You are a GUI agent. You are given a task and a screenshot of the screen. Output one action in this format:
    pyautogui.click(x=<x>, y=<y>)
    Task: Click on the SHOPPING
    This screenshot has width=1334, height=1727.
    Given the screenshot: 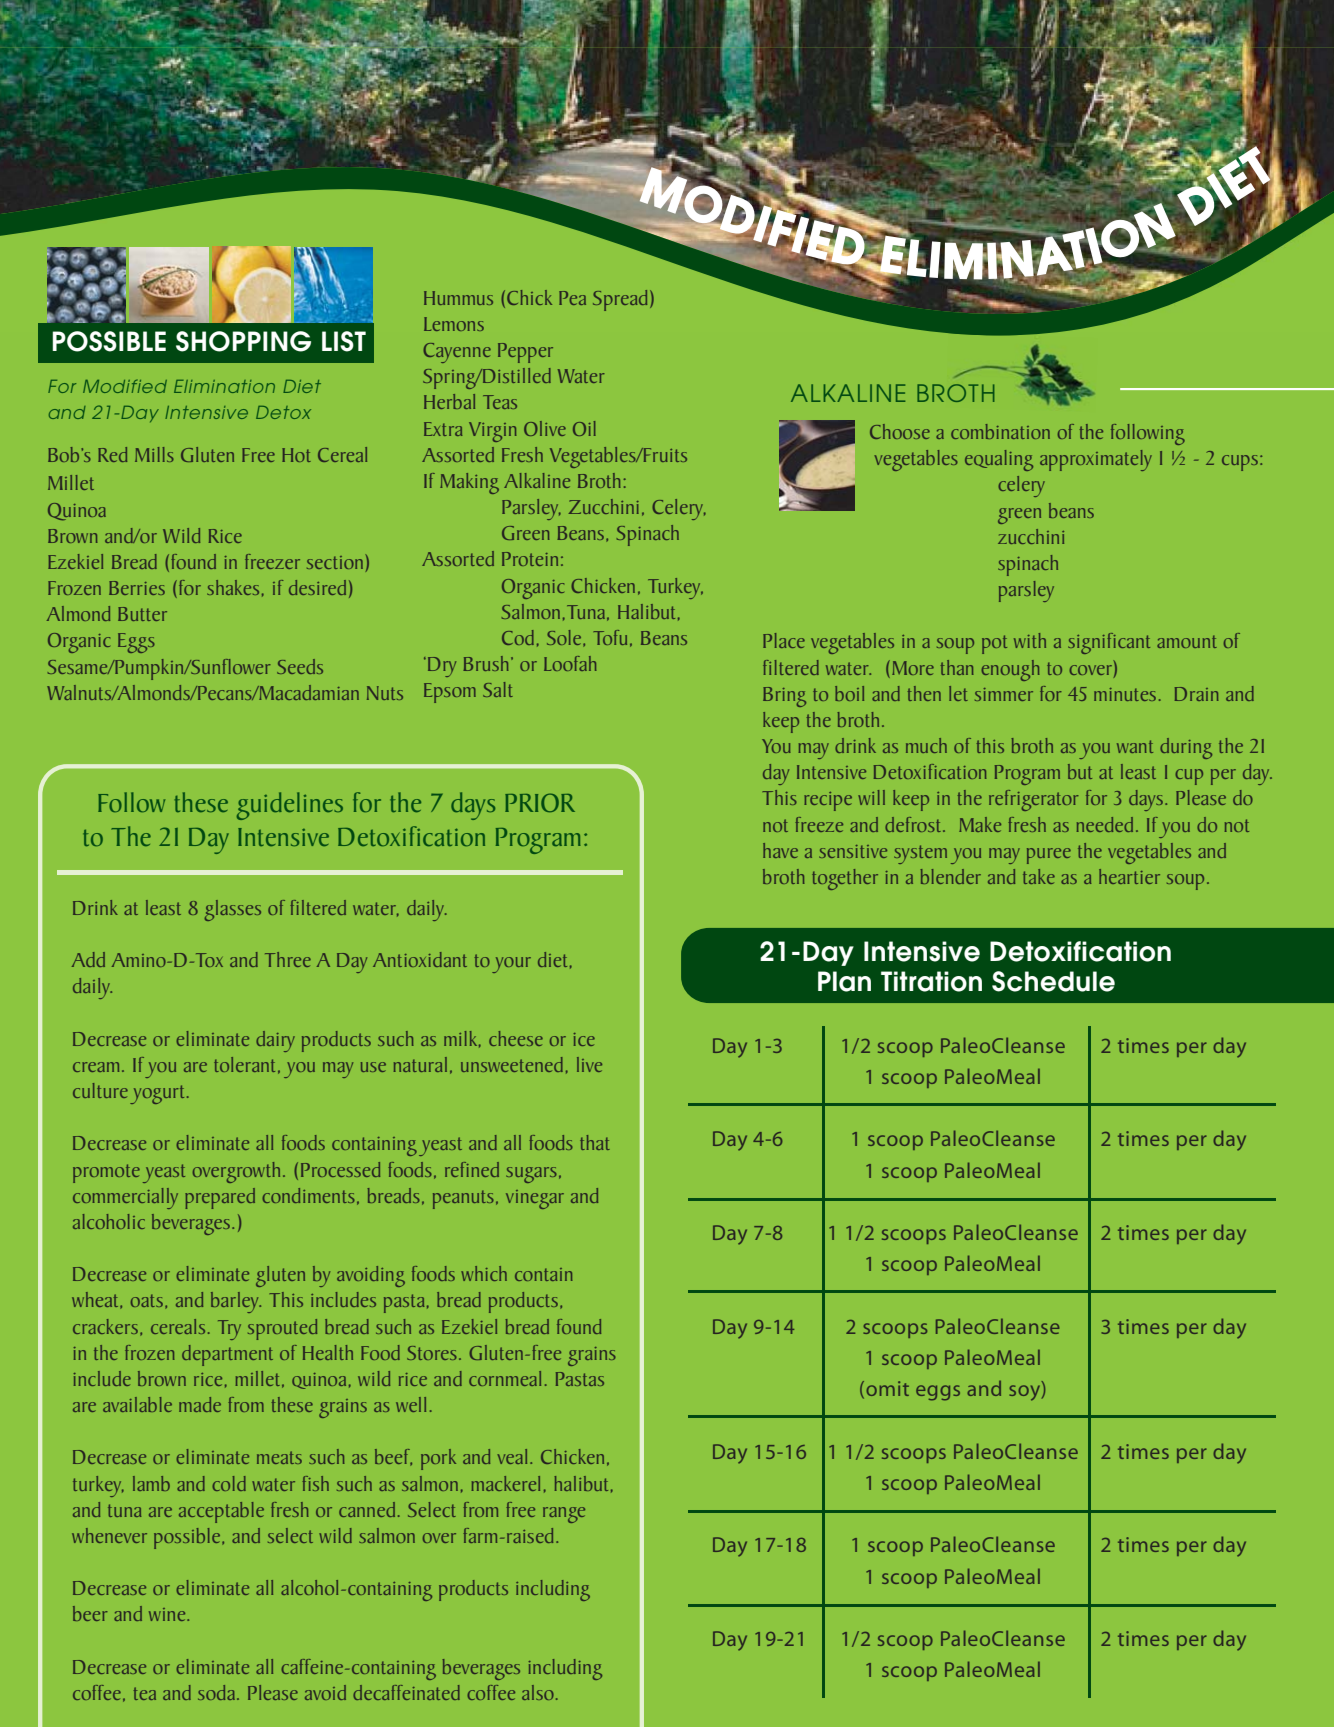 What is the action you would take?
    pyautogui.click(x=243, y=341)
